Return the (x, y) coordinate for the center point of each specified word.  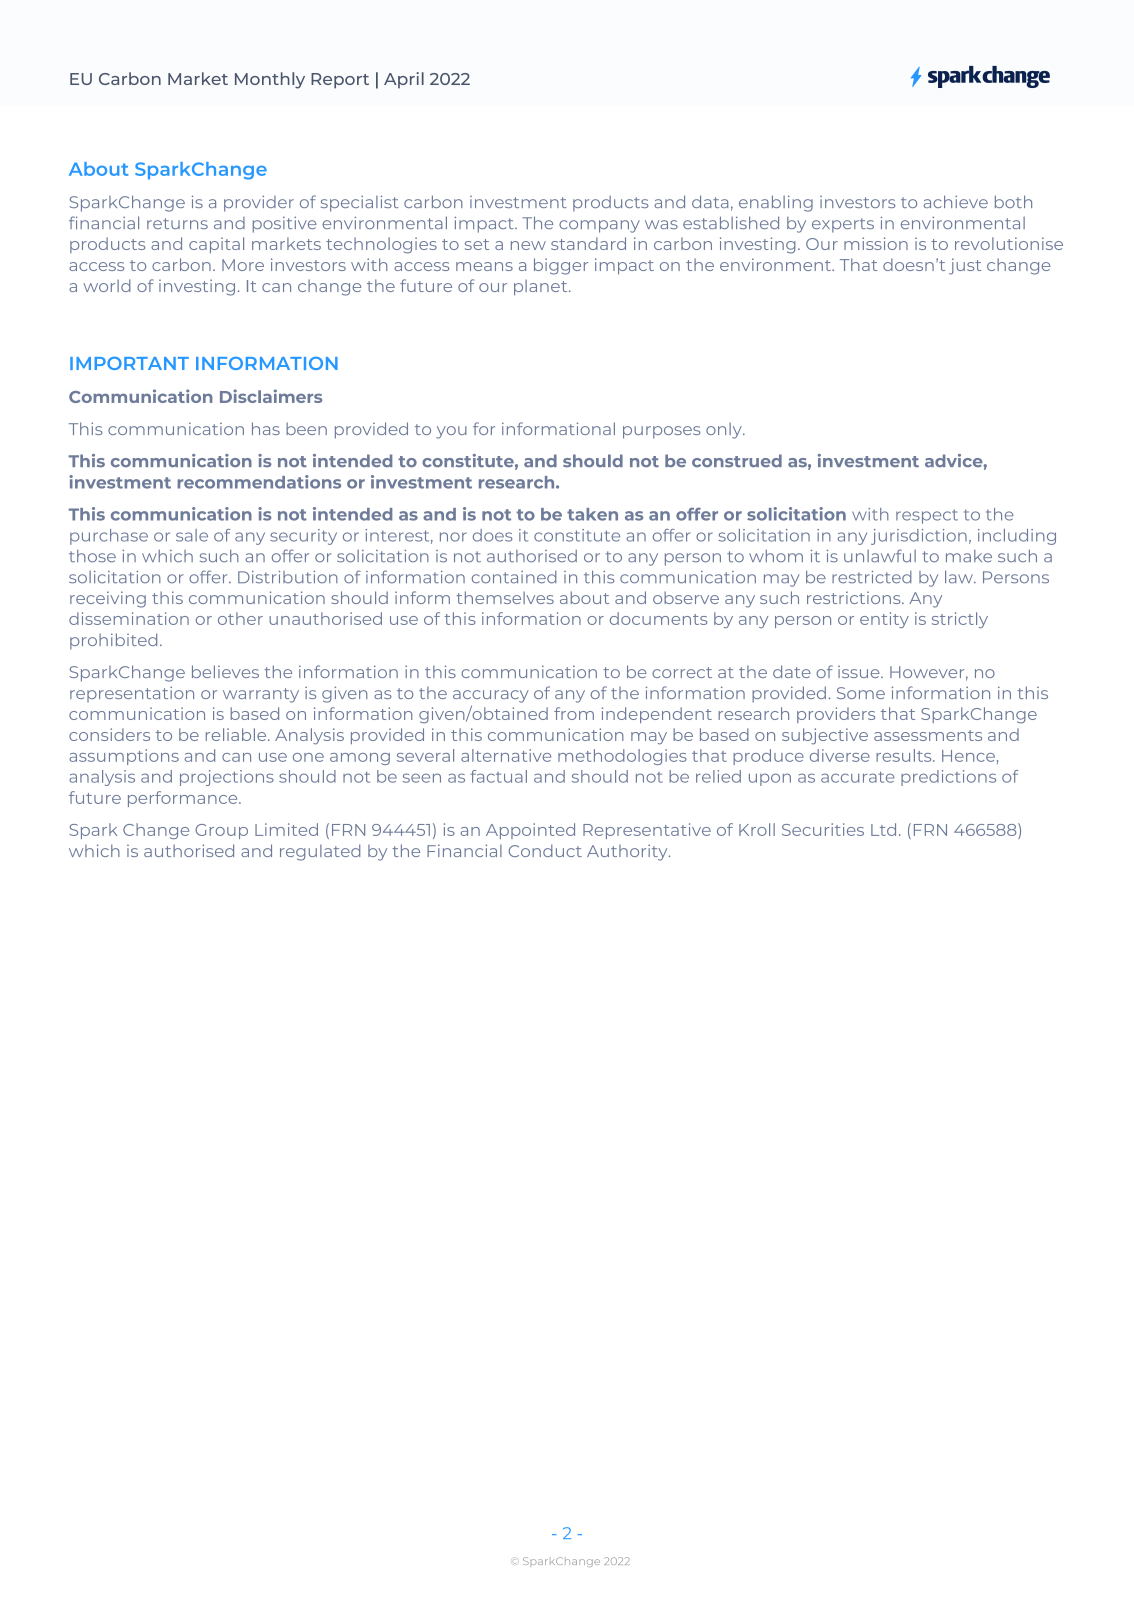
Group (221, 831)
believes (225, 671)
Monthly (270, 80)
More (243, 265)
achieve (956, 201)
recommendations (259, 482)
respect (927, 516)
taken (592, 514)
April (404, 80)
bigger (561, 266)
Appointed (530, 831)
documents (658, 618)
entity (884, 620)
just (965, 266)
